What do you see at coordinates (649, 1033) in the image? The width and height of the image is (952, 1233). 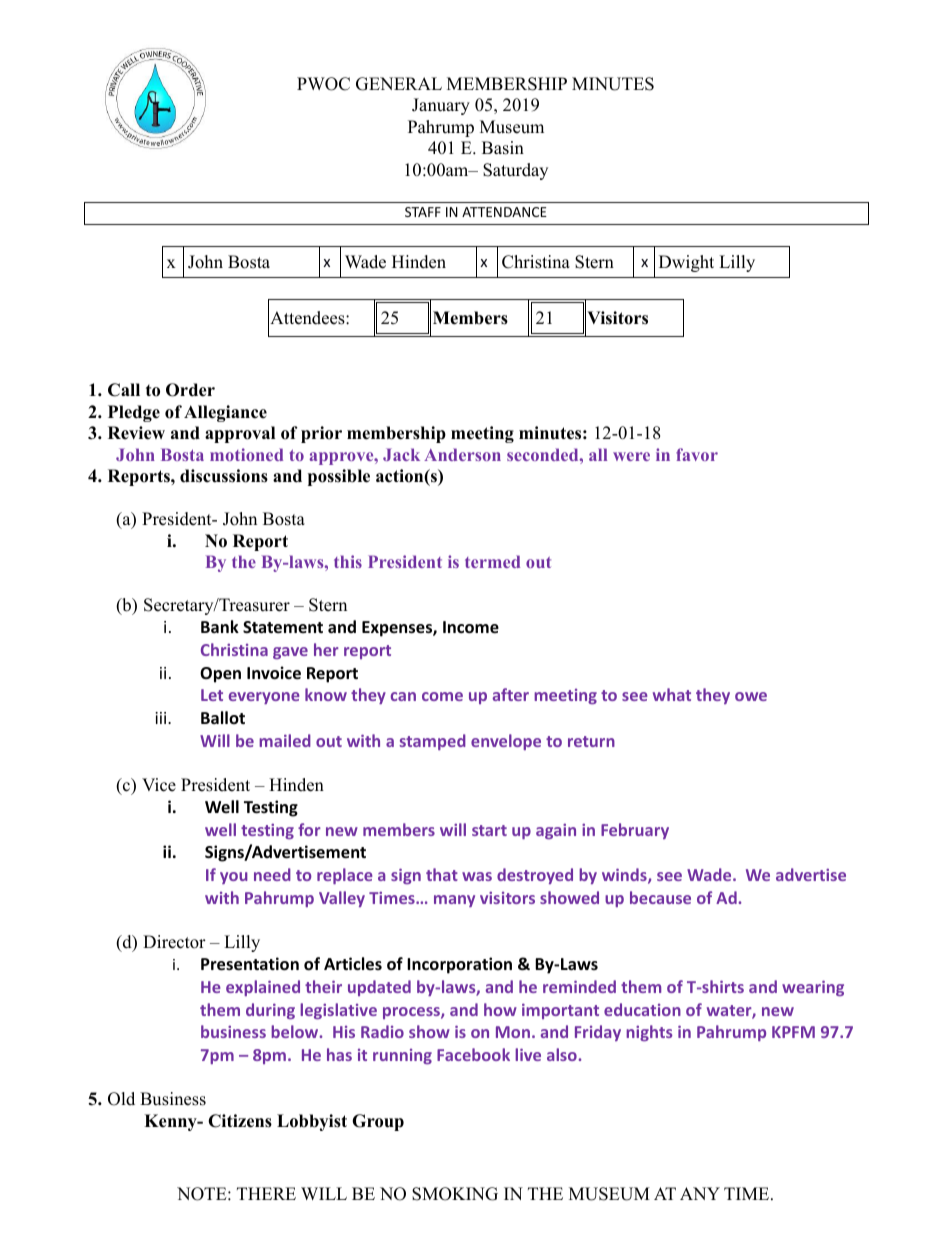 I see `nights` at bounding box center [649, 1033].
